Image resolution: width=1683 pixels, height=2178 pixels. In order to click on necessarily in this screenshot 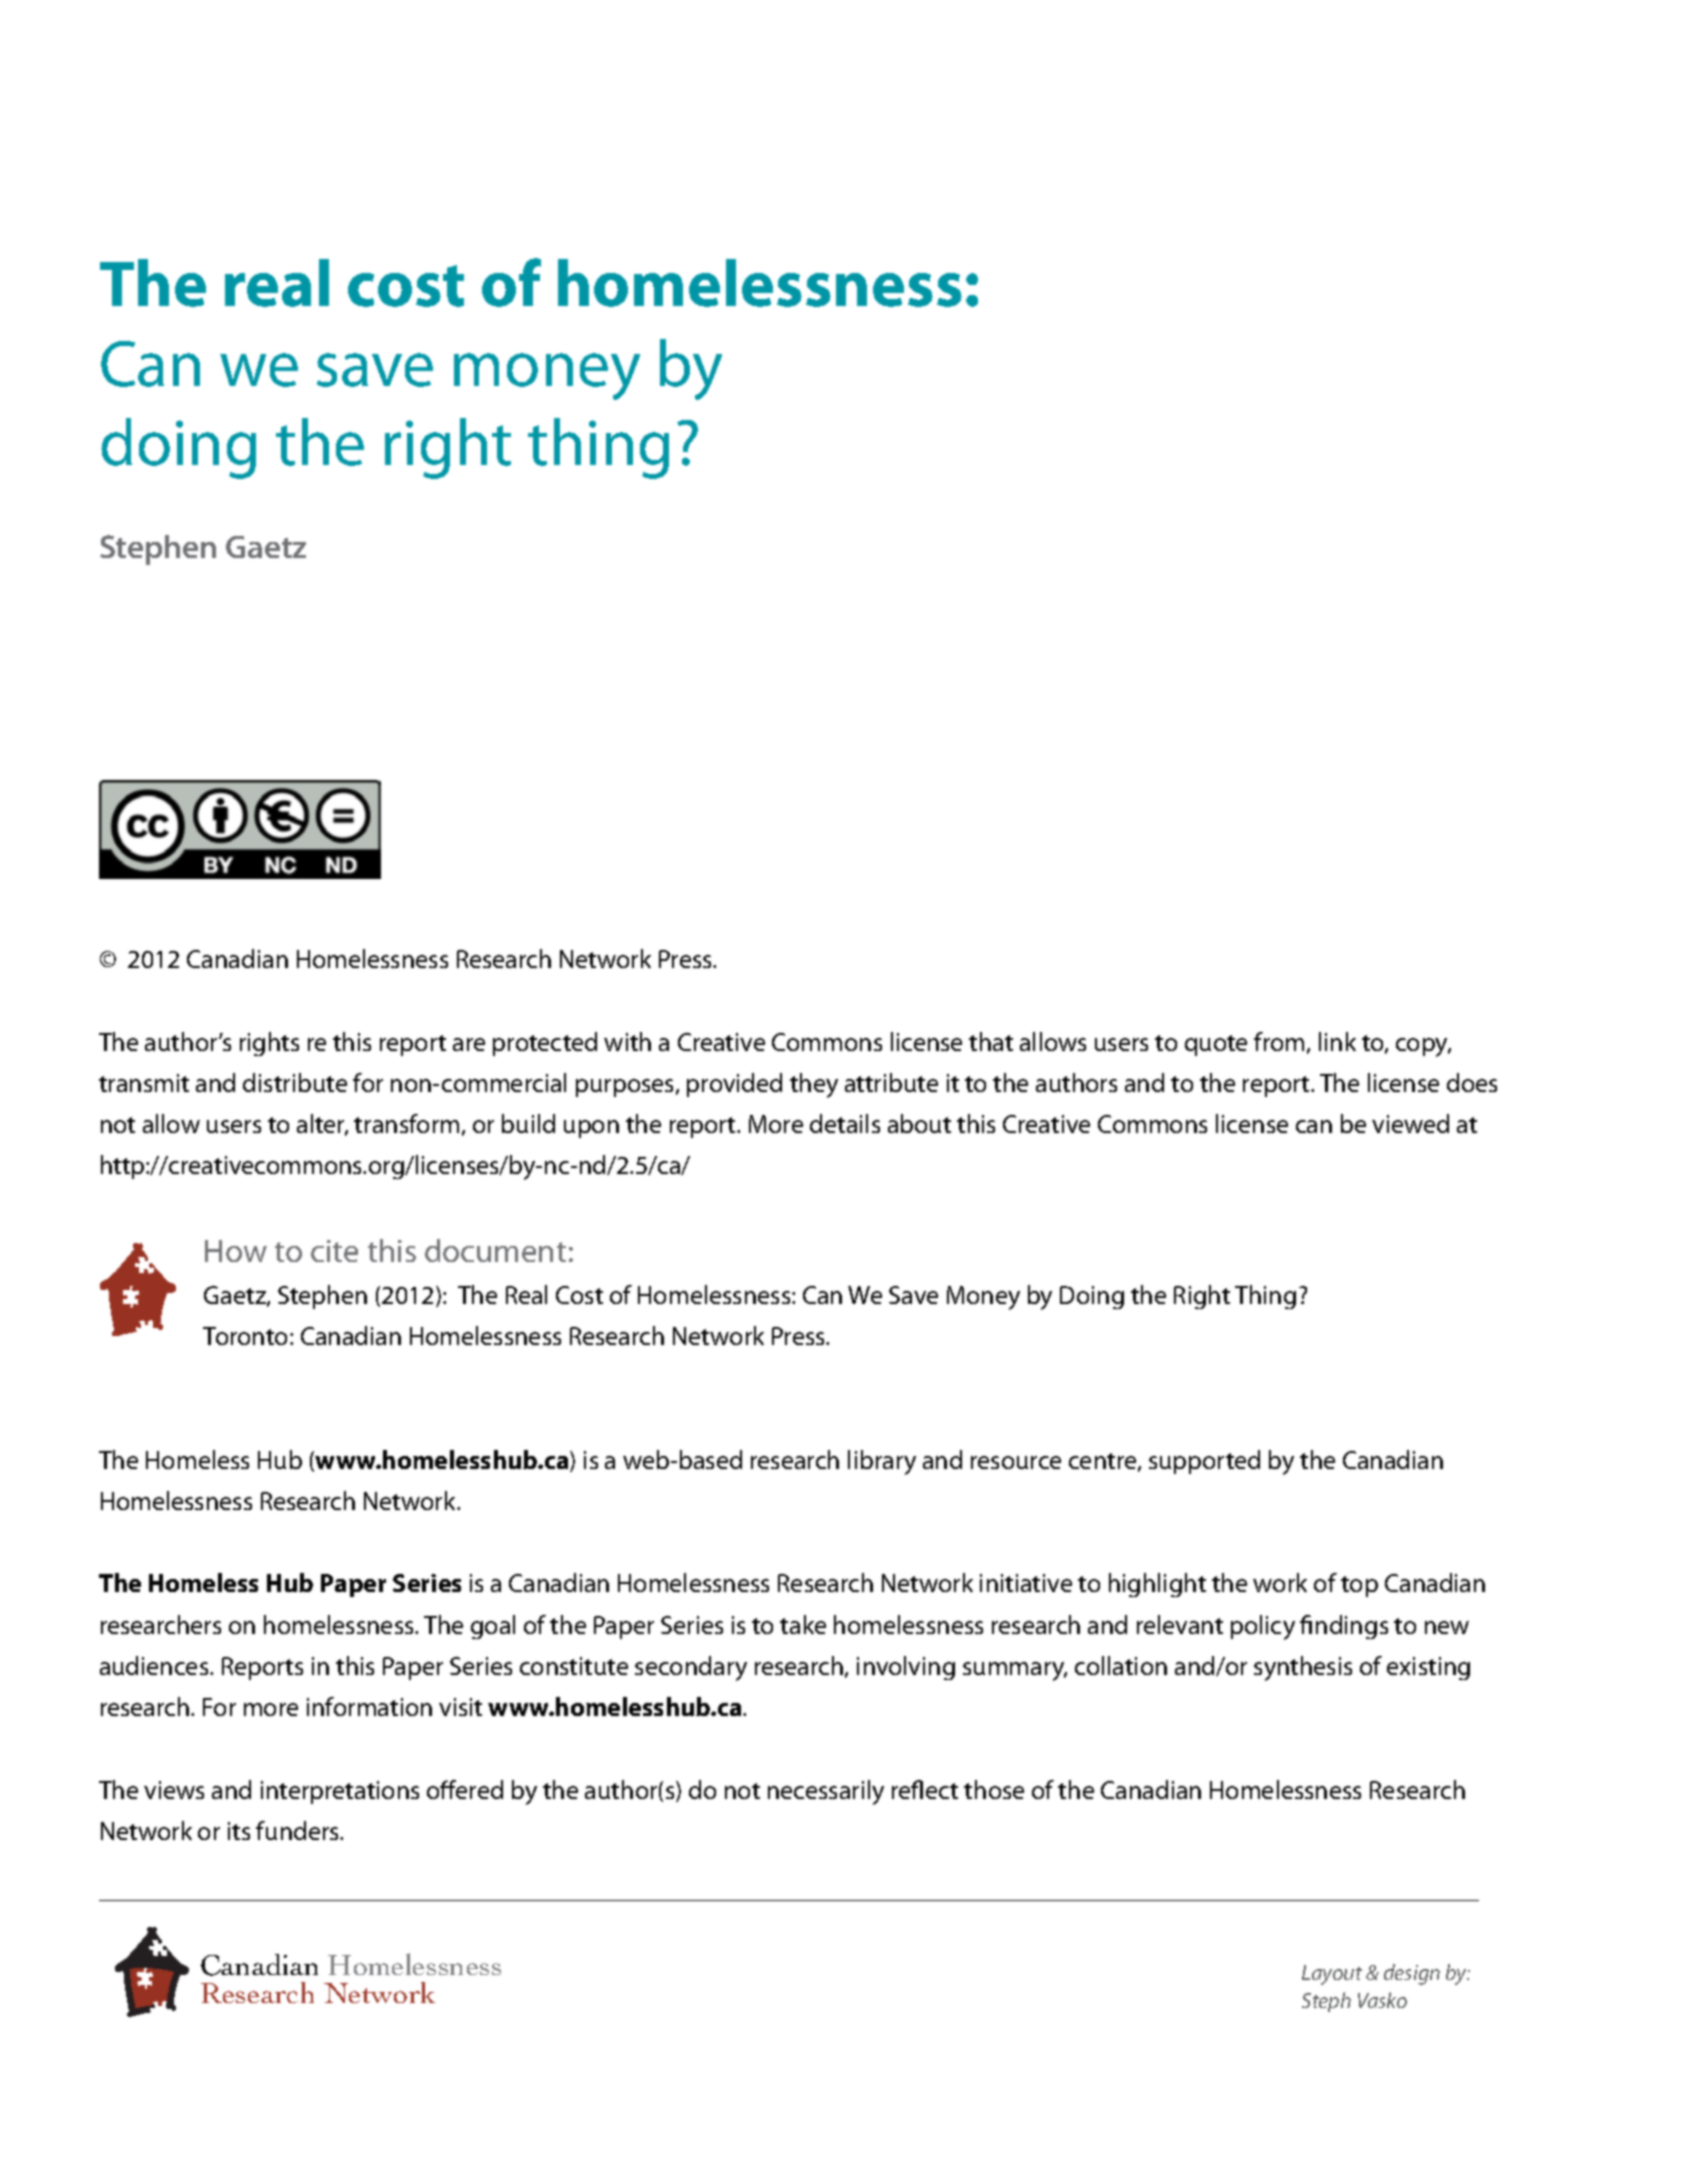, I will do `click(826, 1792)`.
